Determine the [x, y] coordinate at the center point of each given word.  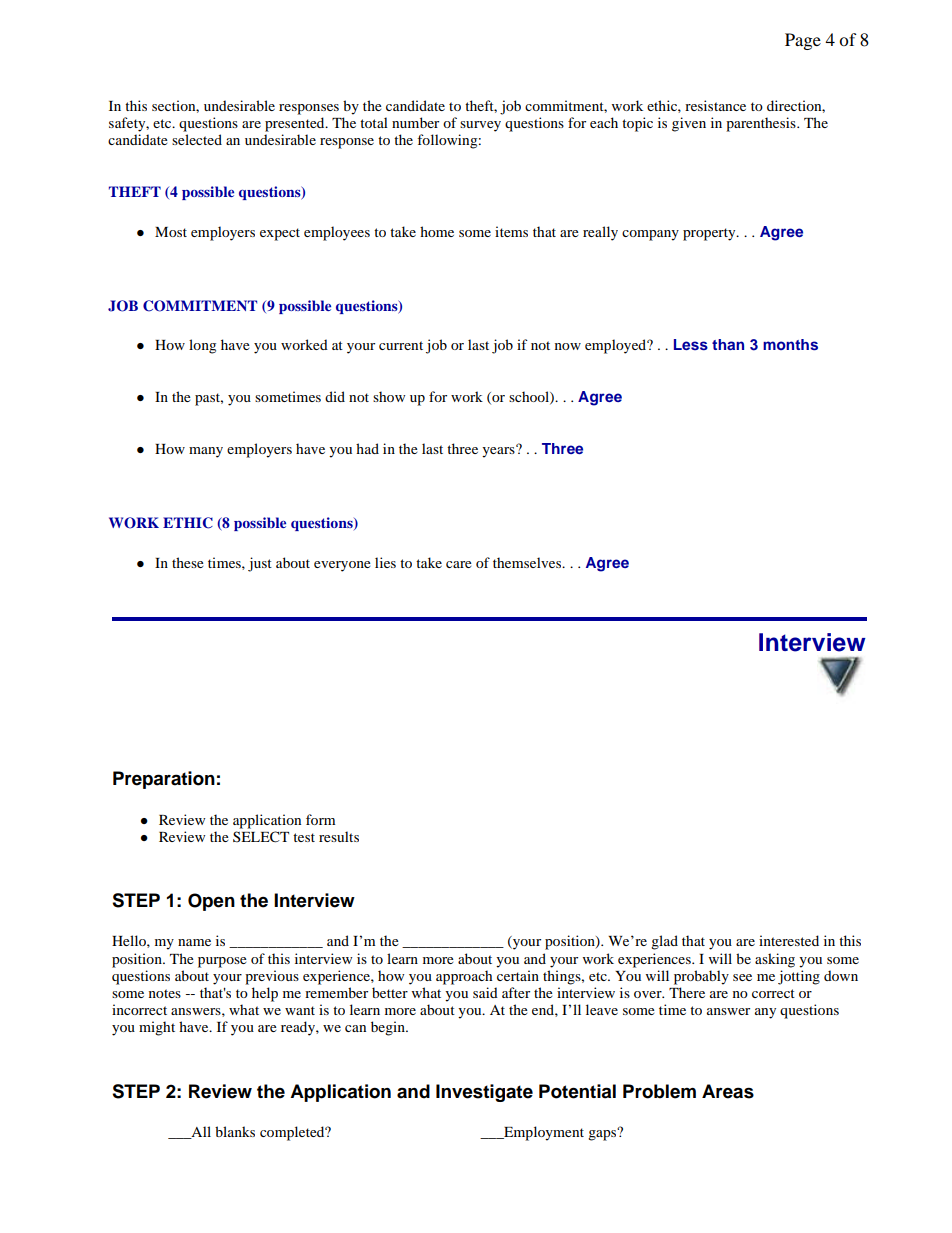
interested [789, 940]
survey [480, 126]
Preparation [164, 780]
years [499, 451]
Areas [728, 1091]
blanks [235, 1131]
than [728, 344]
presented [296, 124]
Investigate [484, 1093]
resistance [715, 105]
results [339, 836]
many [206, 452]
